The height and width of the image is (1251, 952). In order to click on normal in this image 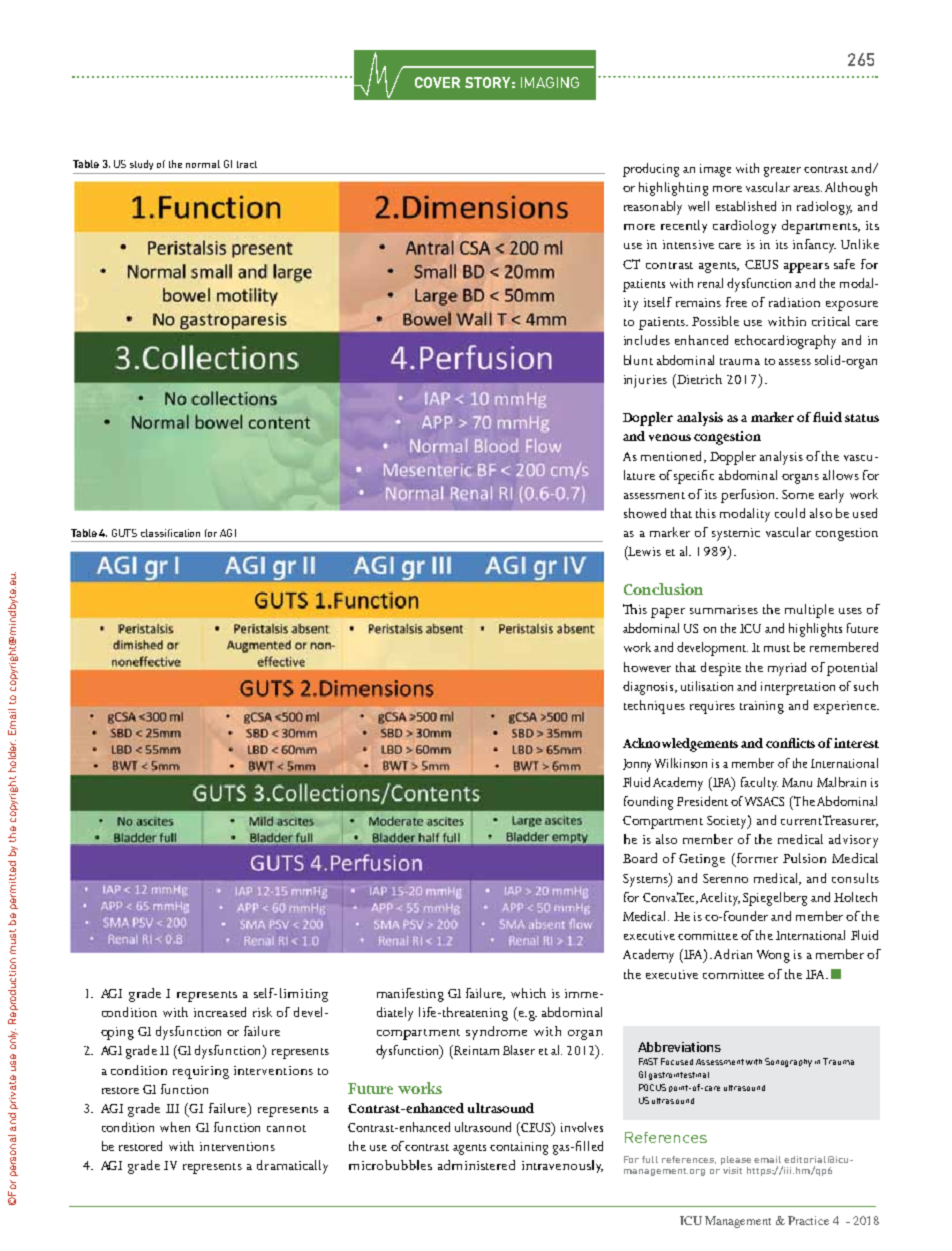, I will do `click(203, 164)`.
